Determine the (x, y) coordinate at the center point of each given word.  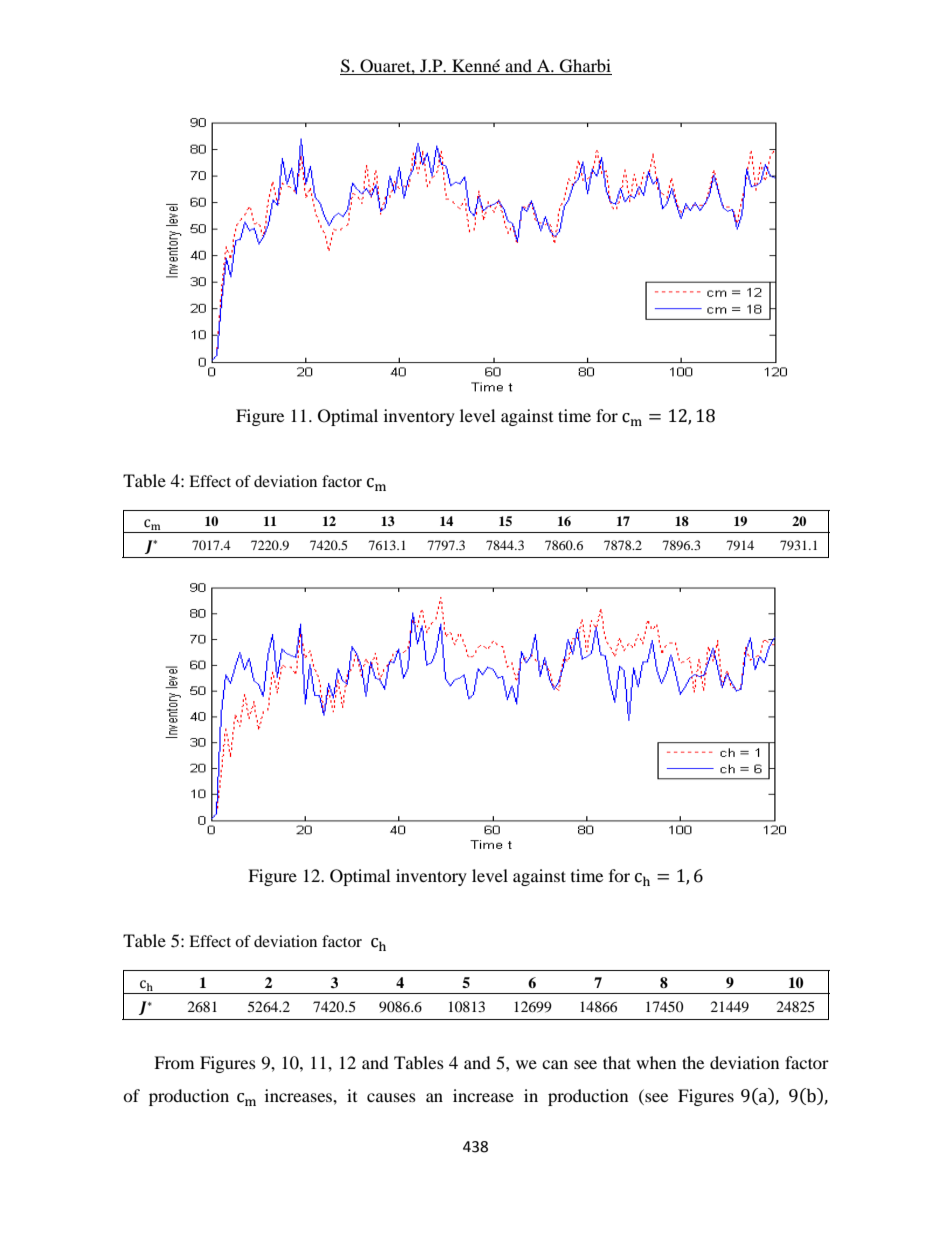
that (617, 1062)
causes (391, 1097)
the (693, 1062)
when (656, 1062)
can (555, 1064)
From (174, 1062)
